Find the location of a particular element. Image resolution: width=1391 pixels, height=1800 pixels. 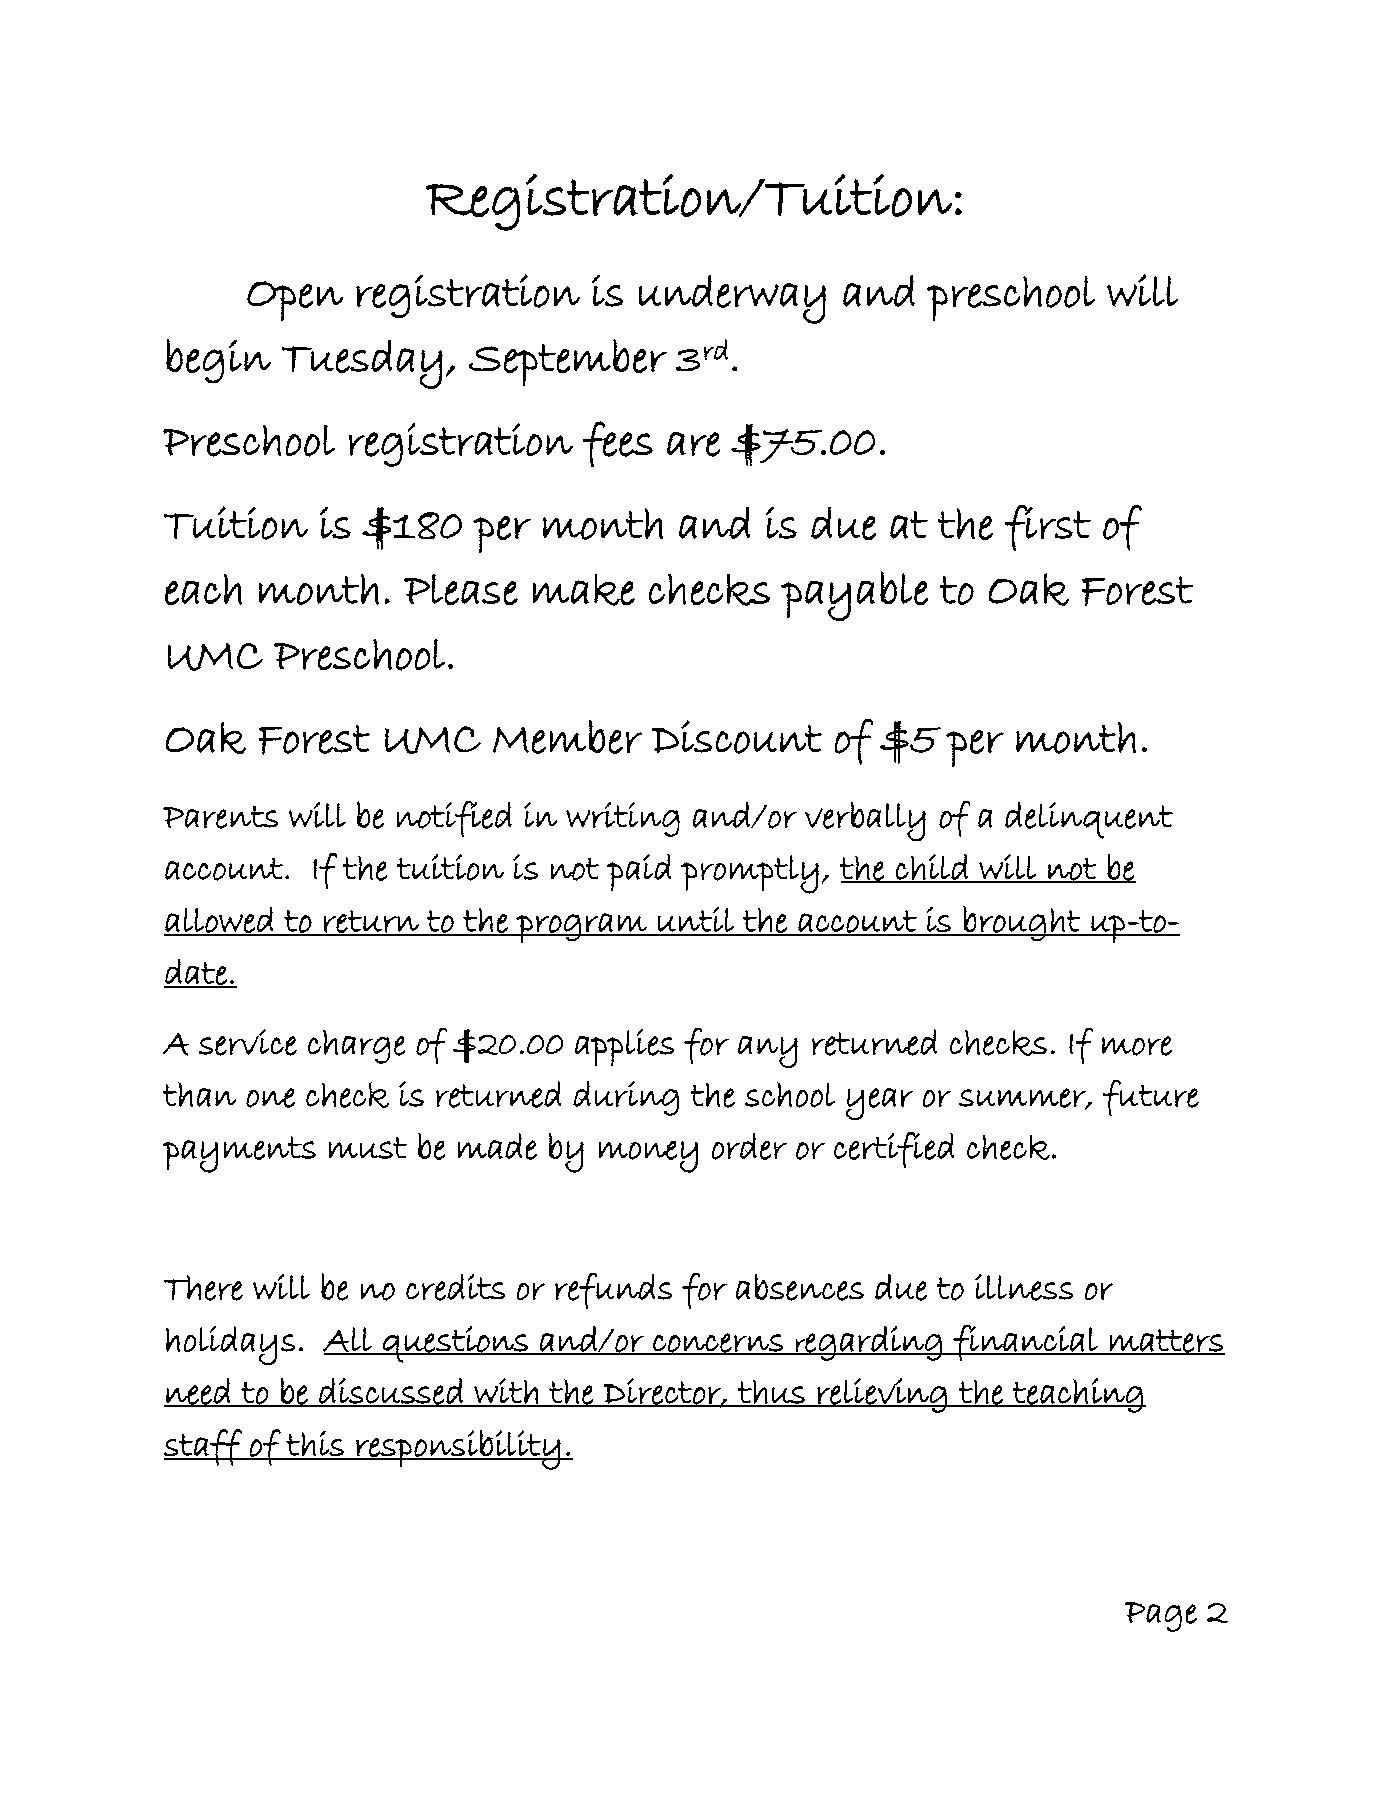

order is located at coordinates (749, 1146).
